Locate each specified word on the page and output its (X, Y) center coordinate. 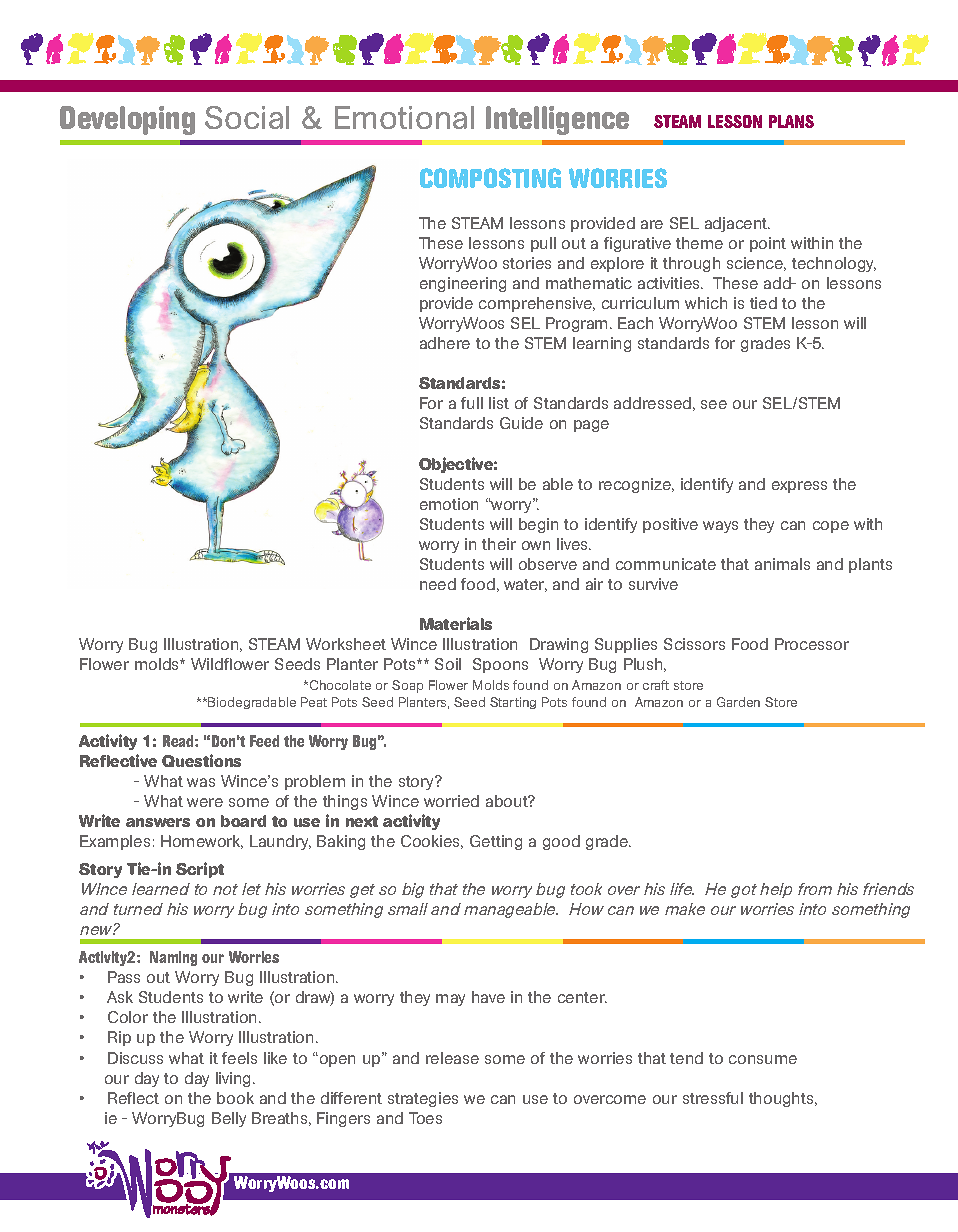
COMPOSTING (490, 178)
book (235, 1098)
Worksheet (346, 644)
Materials (456, 623)
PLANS (791, 121)
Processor (812, 644)
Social (247, 117)
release (452, 1058)
